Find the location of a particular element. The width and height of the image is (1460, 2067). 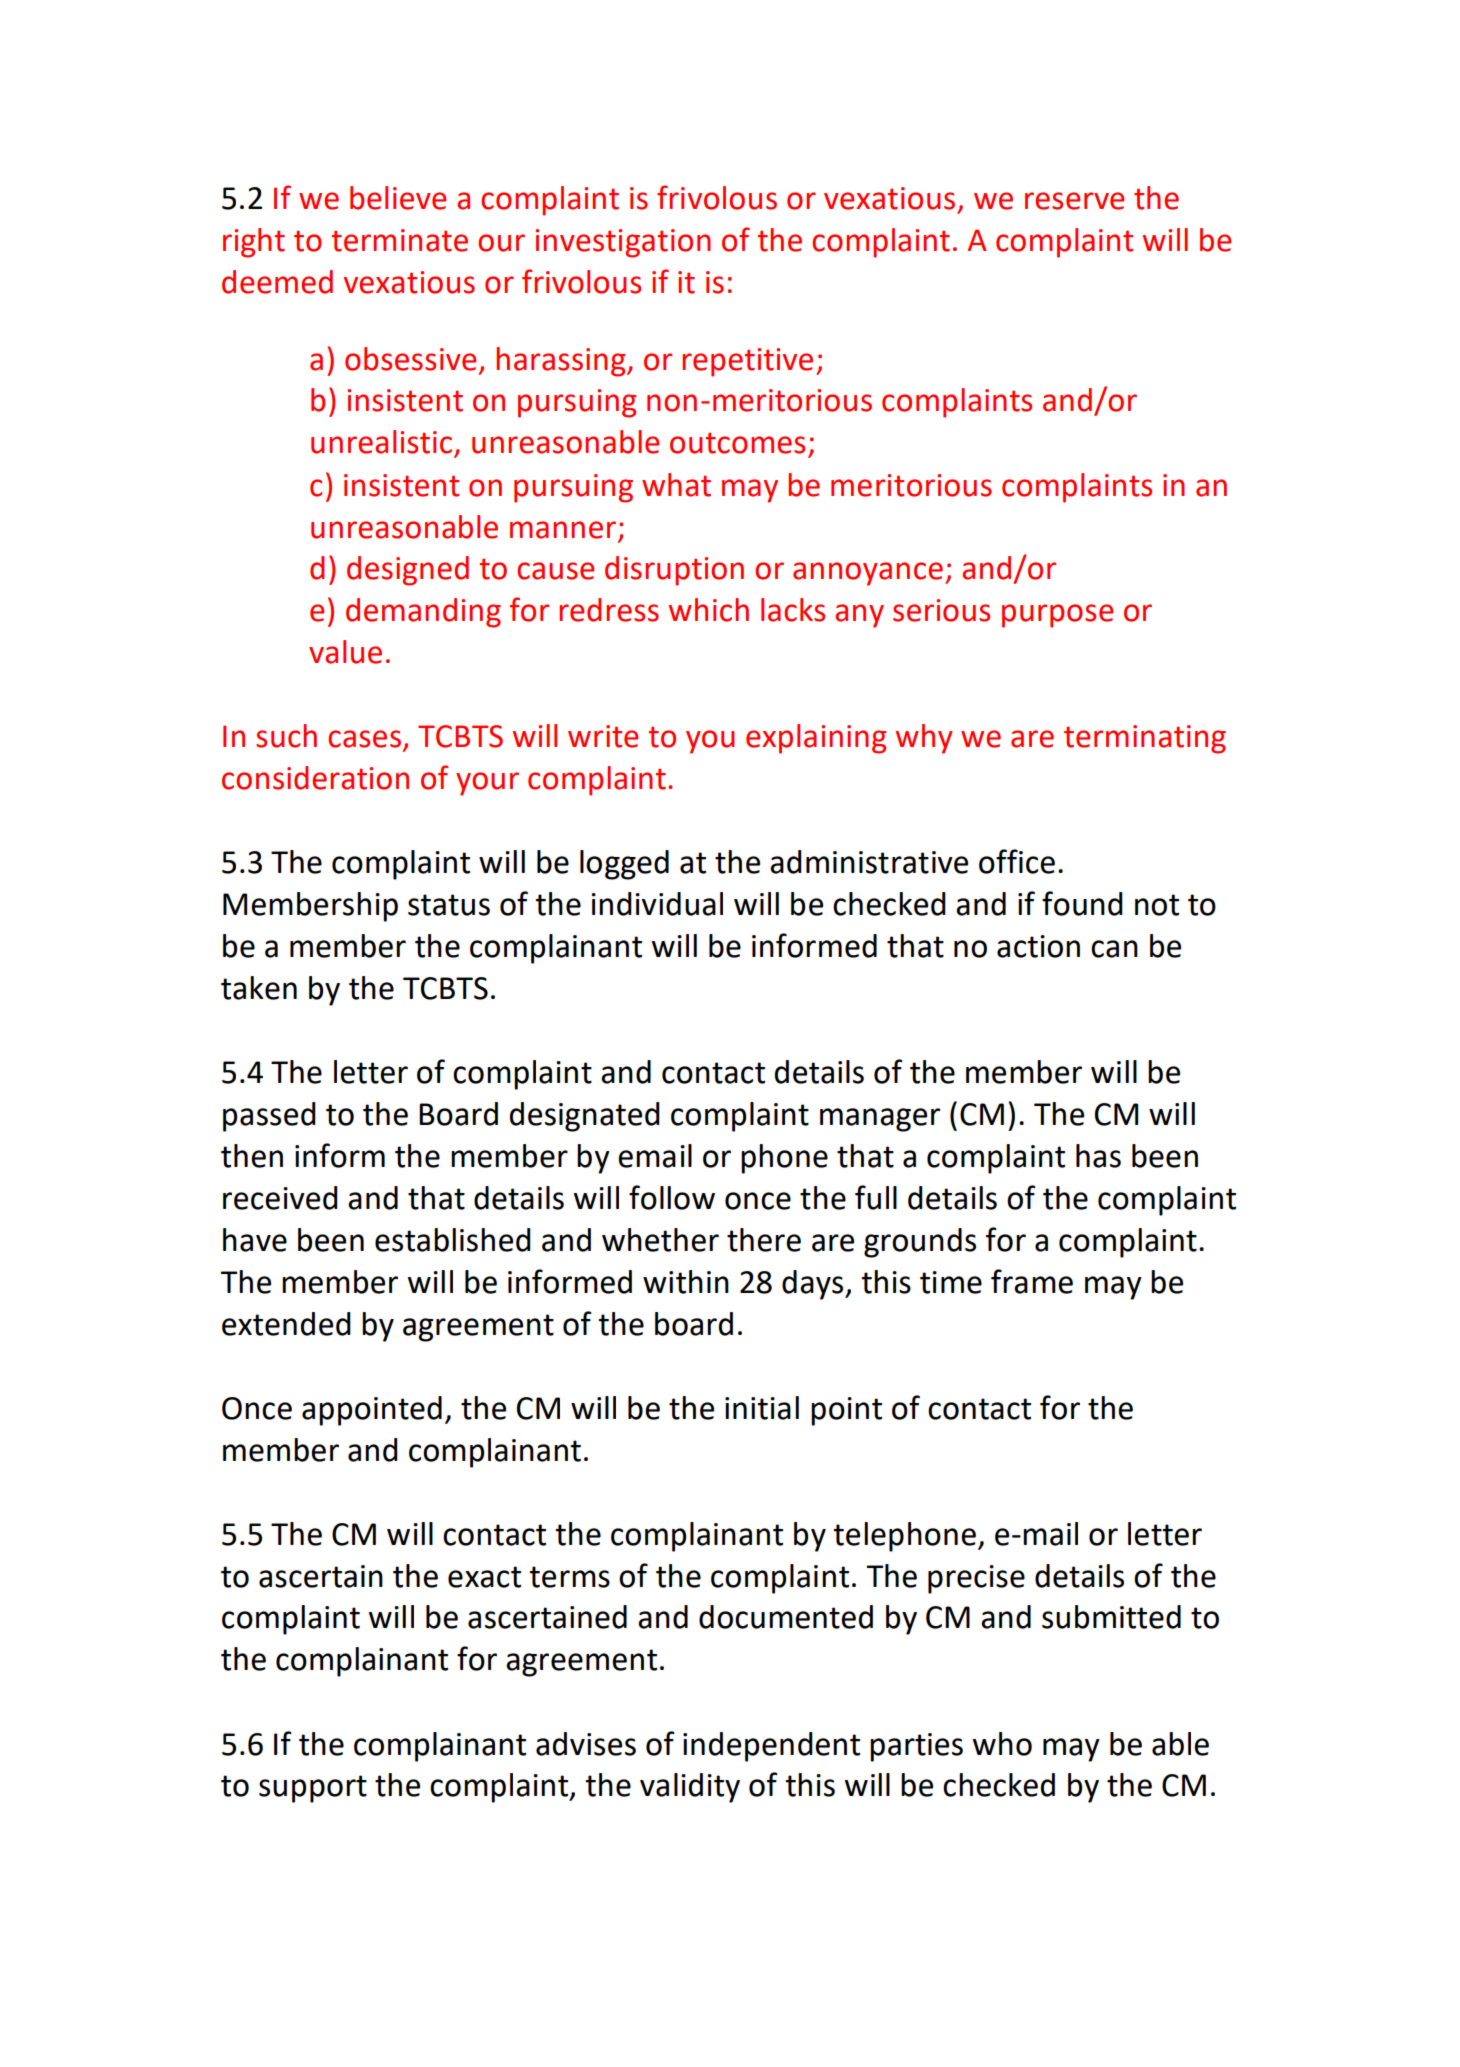

frame is located at coordinates (1032, 1281).
